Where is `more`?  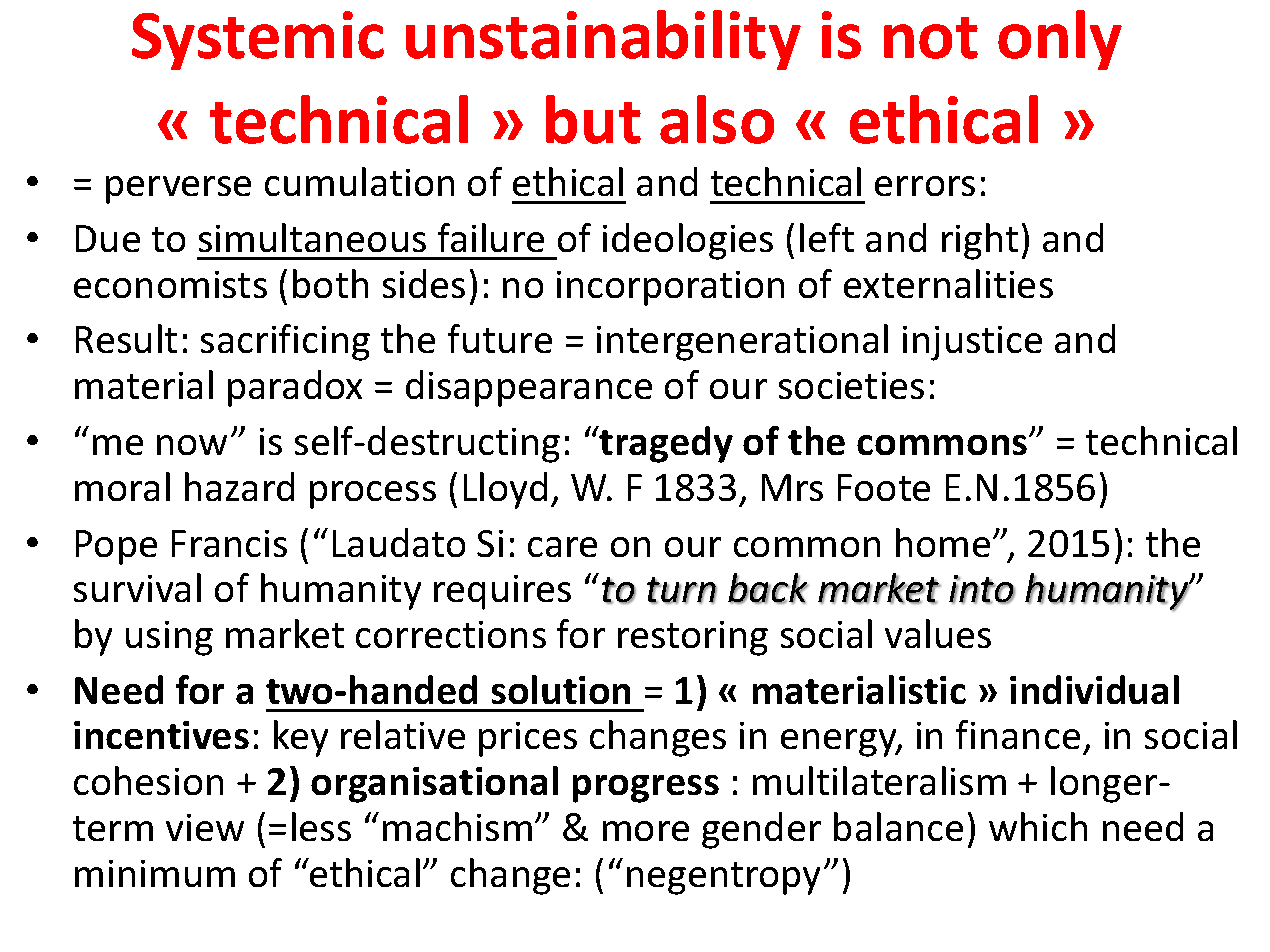
more is located at coordinates (646, 831).
